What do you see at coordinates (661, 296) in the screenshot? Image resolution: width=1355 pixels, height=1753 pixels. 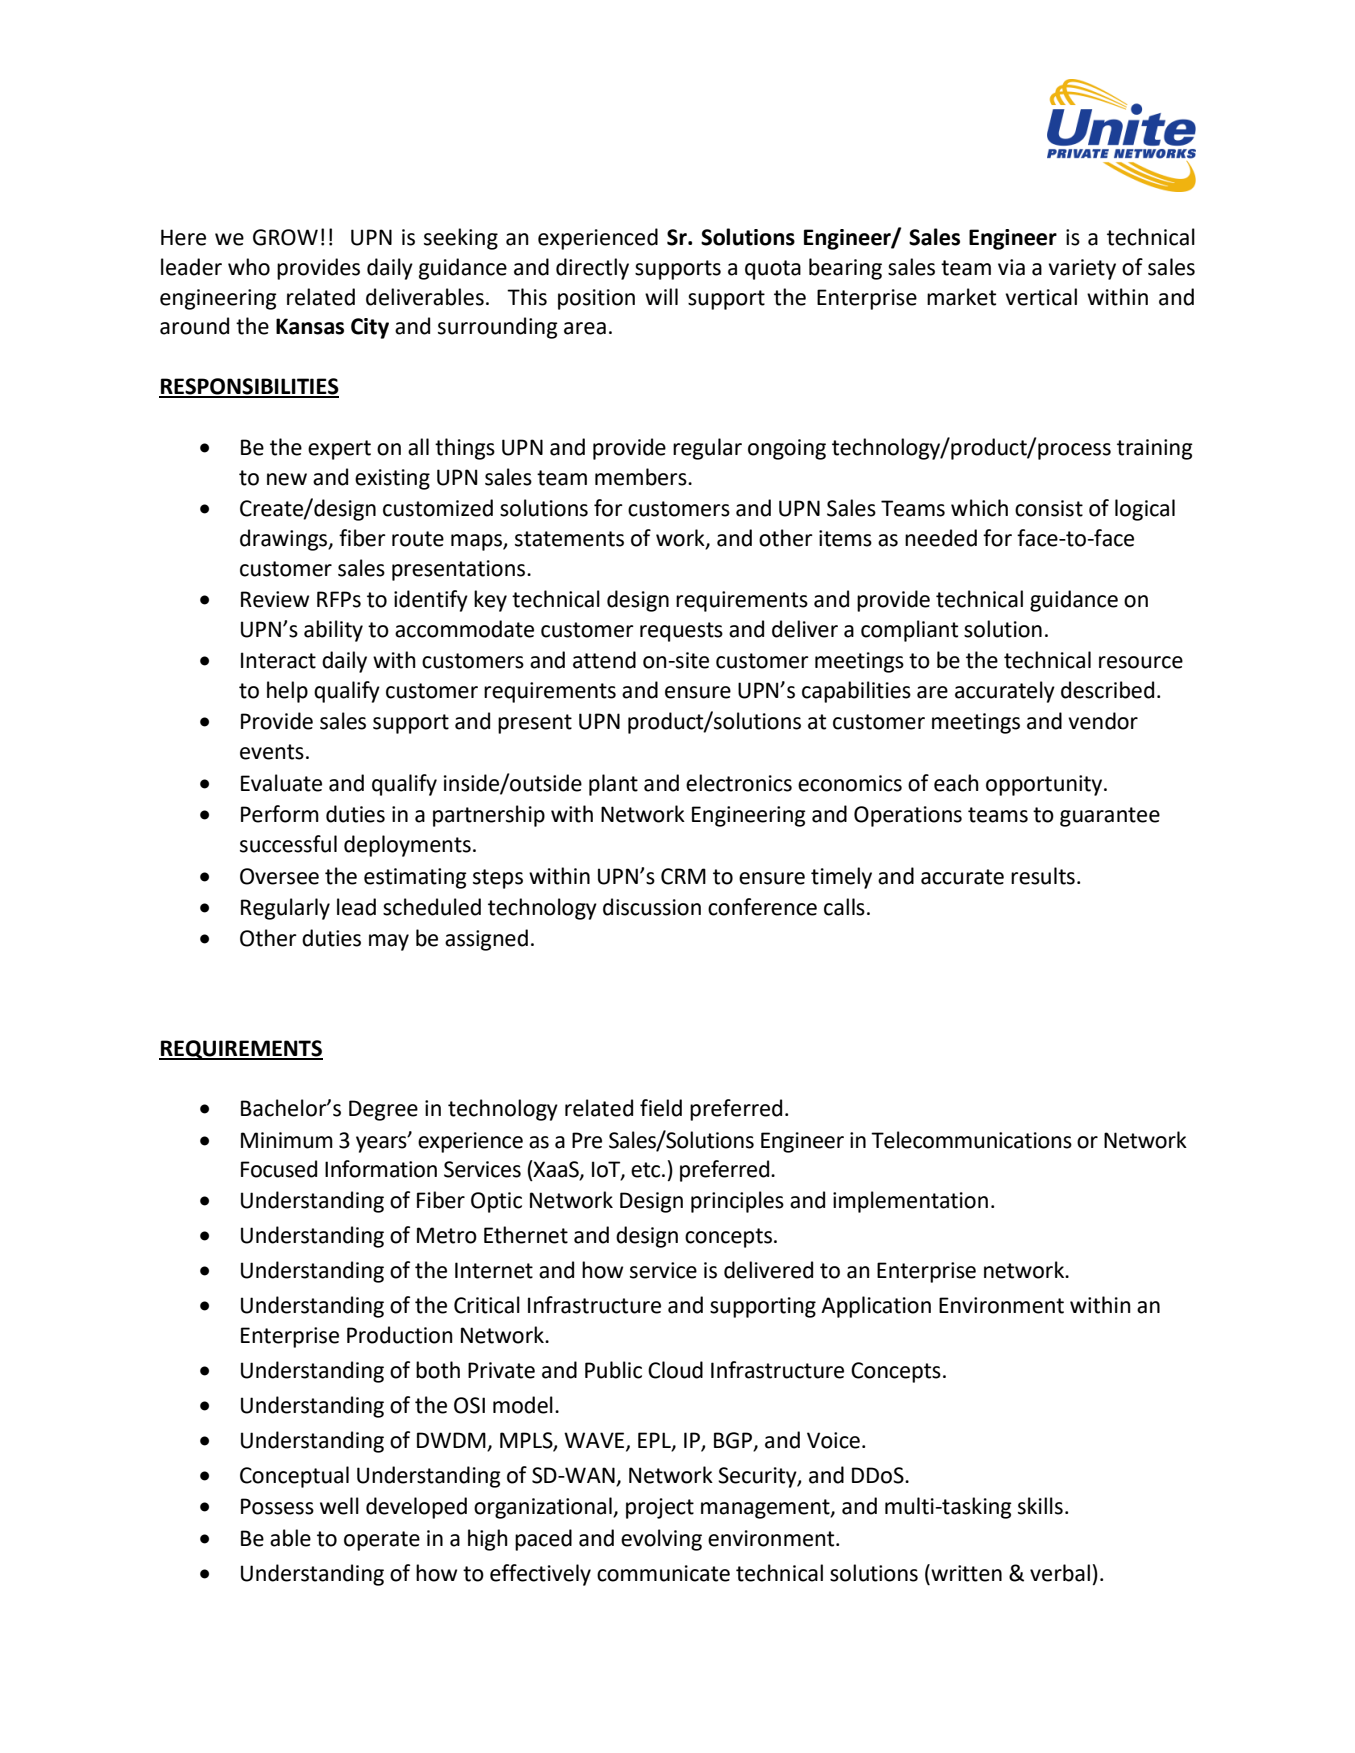 I see `will` at bounding box center [661, 296].
